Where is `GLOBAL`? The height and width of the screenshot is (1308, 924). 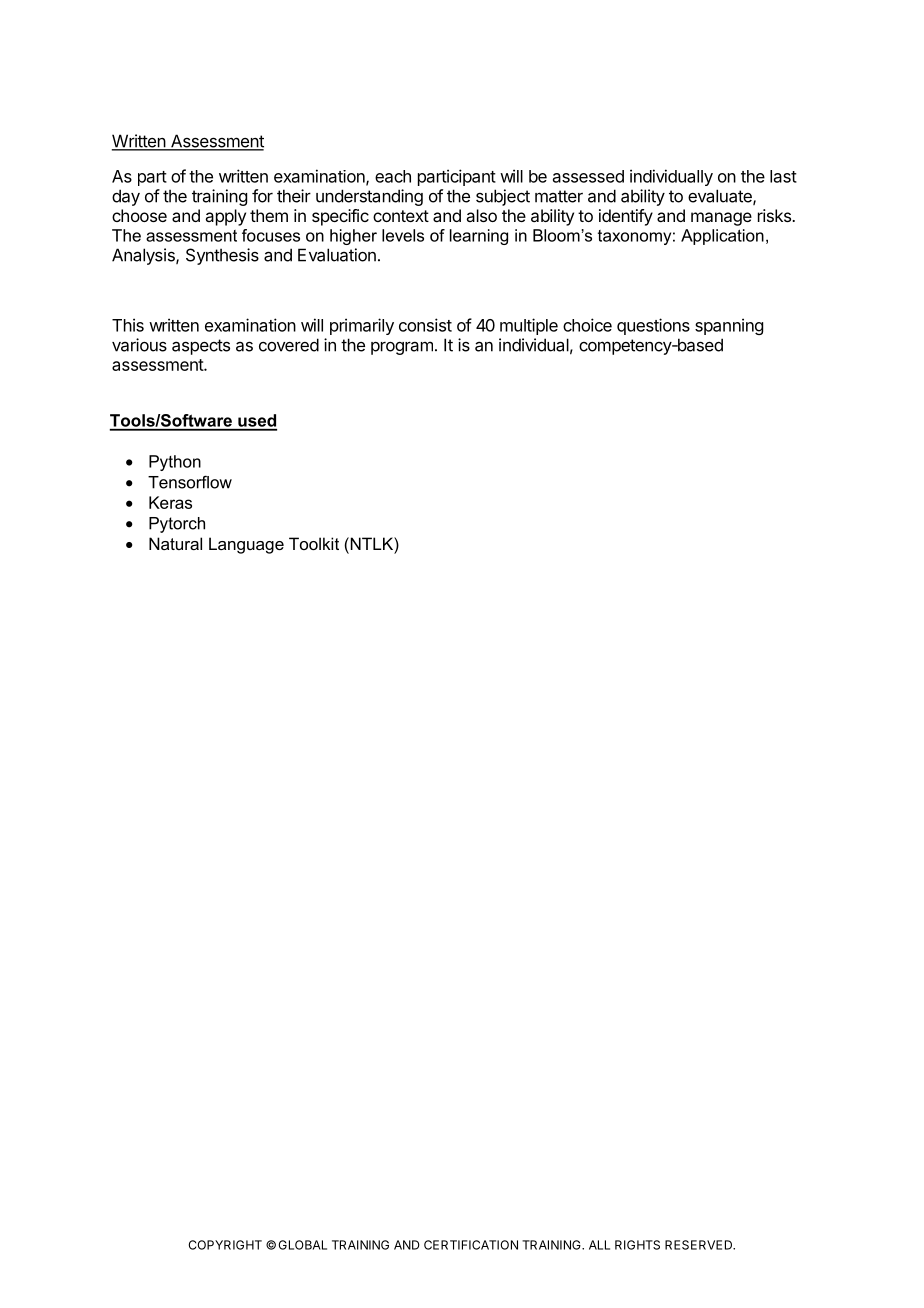
GLOBAL is located at coordinates (303, 1245).
